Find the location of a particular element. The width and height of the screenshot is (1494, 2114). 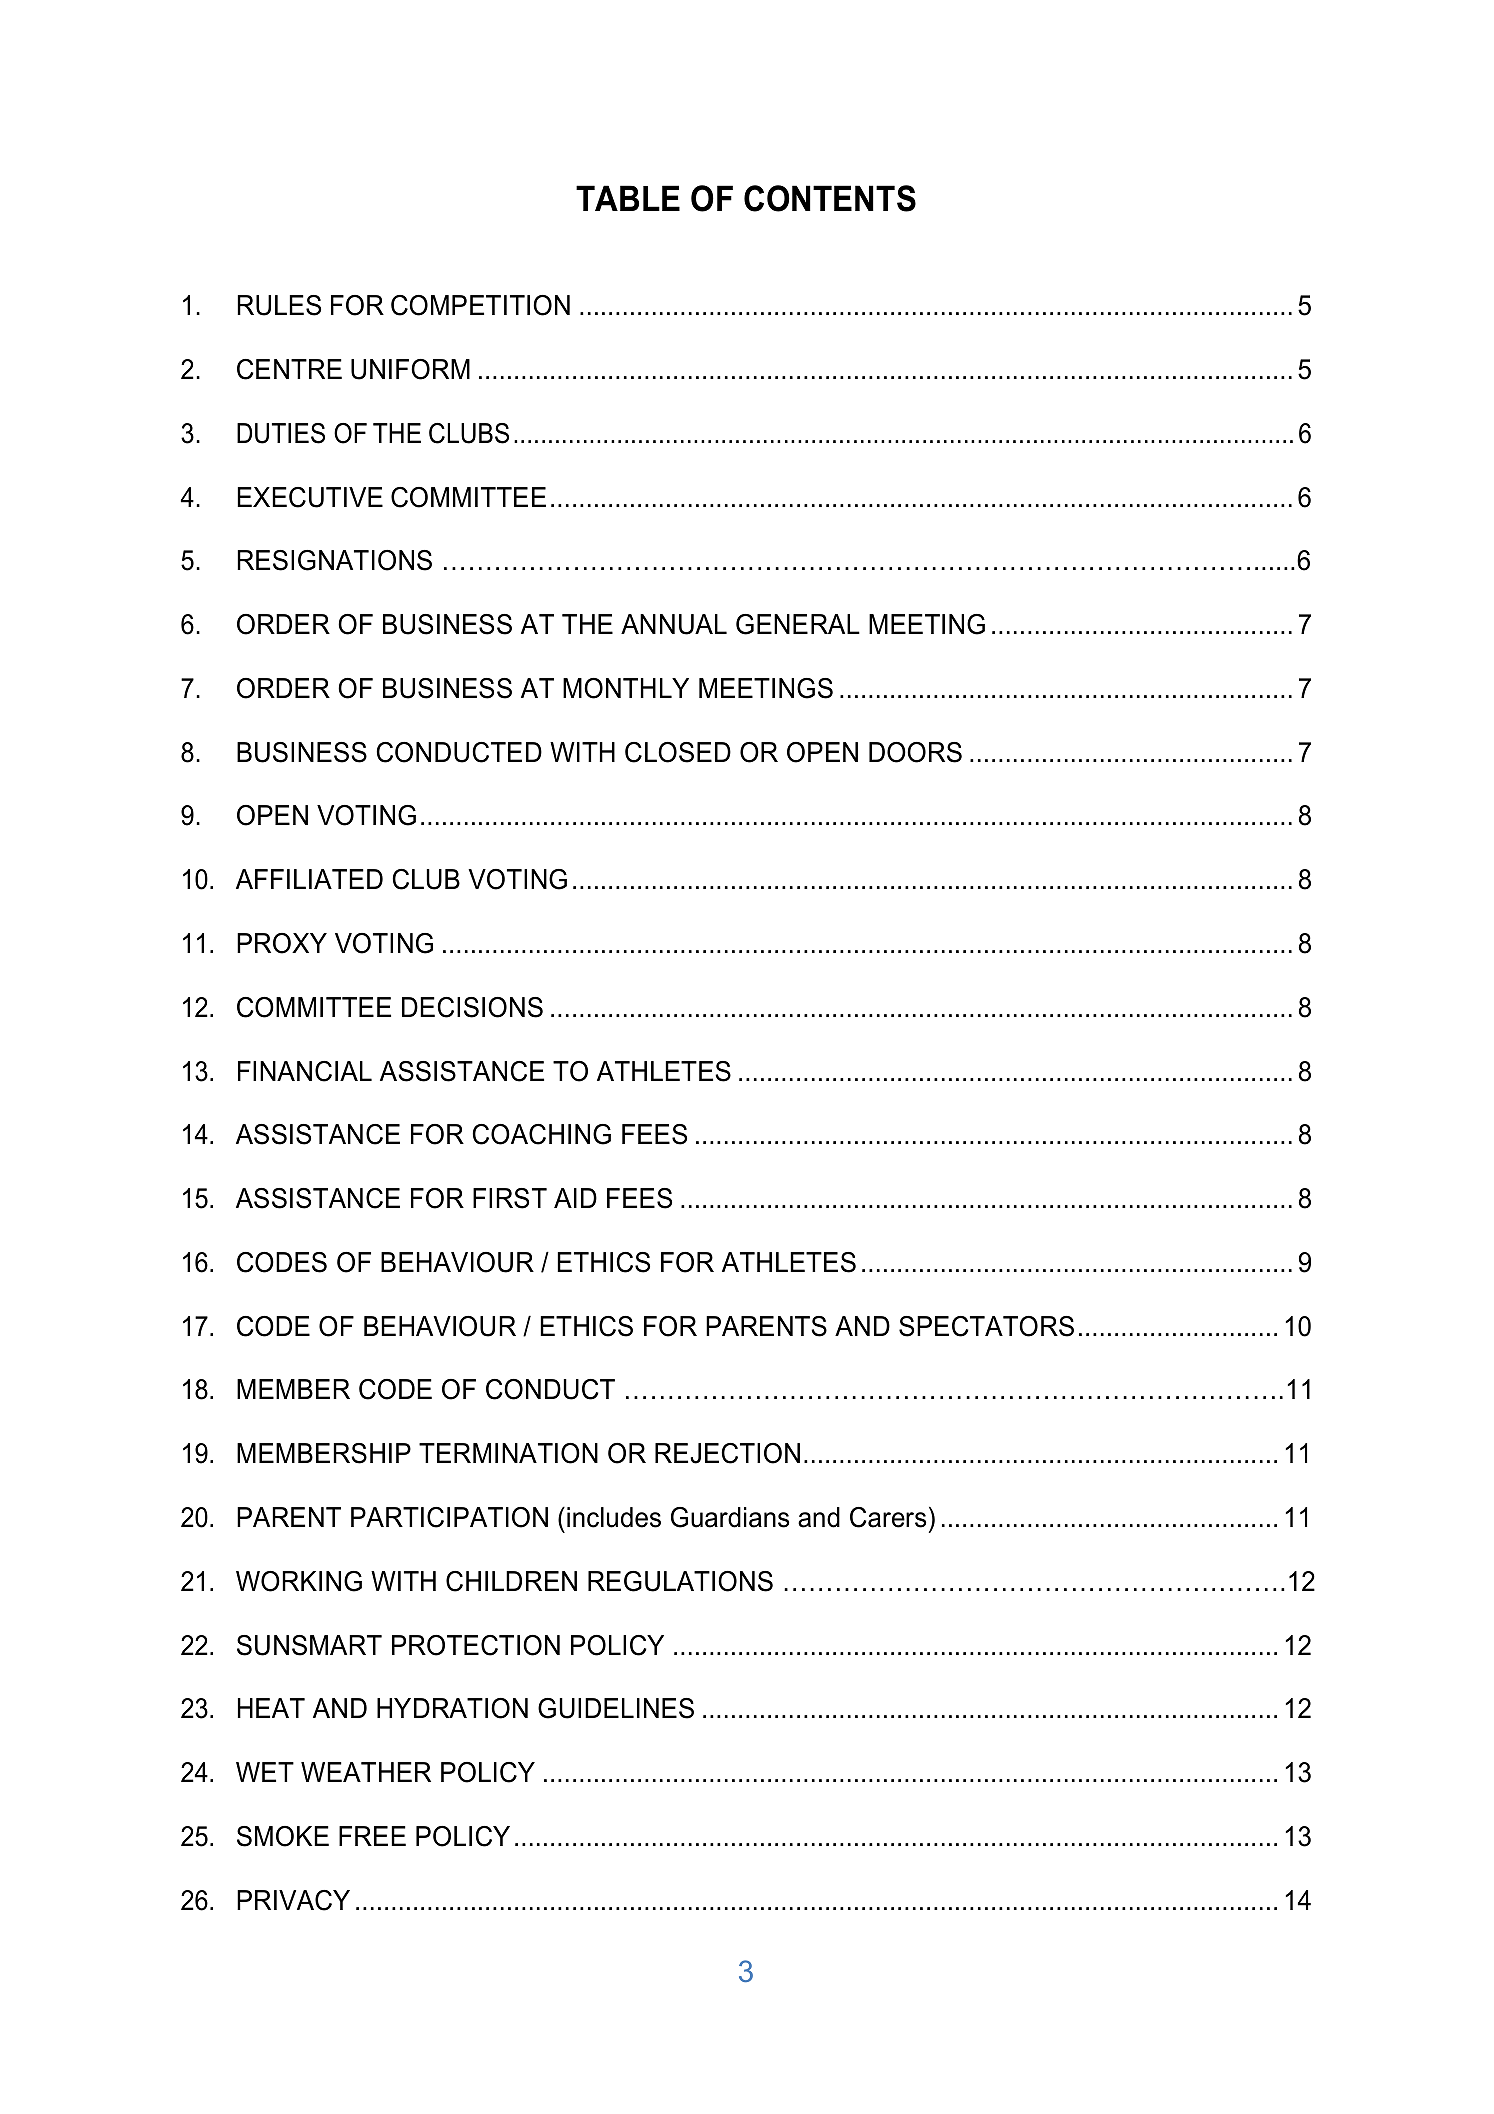

GUIDELINES is located at coordinates (616, 1708).
